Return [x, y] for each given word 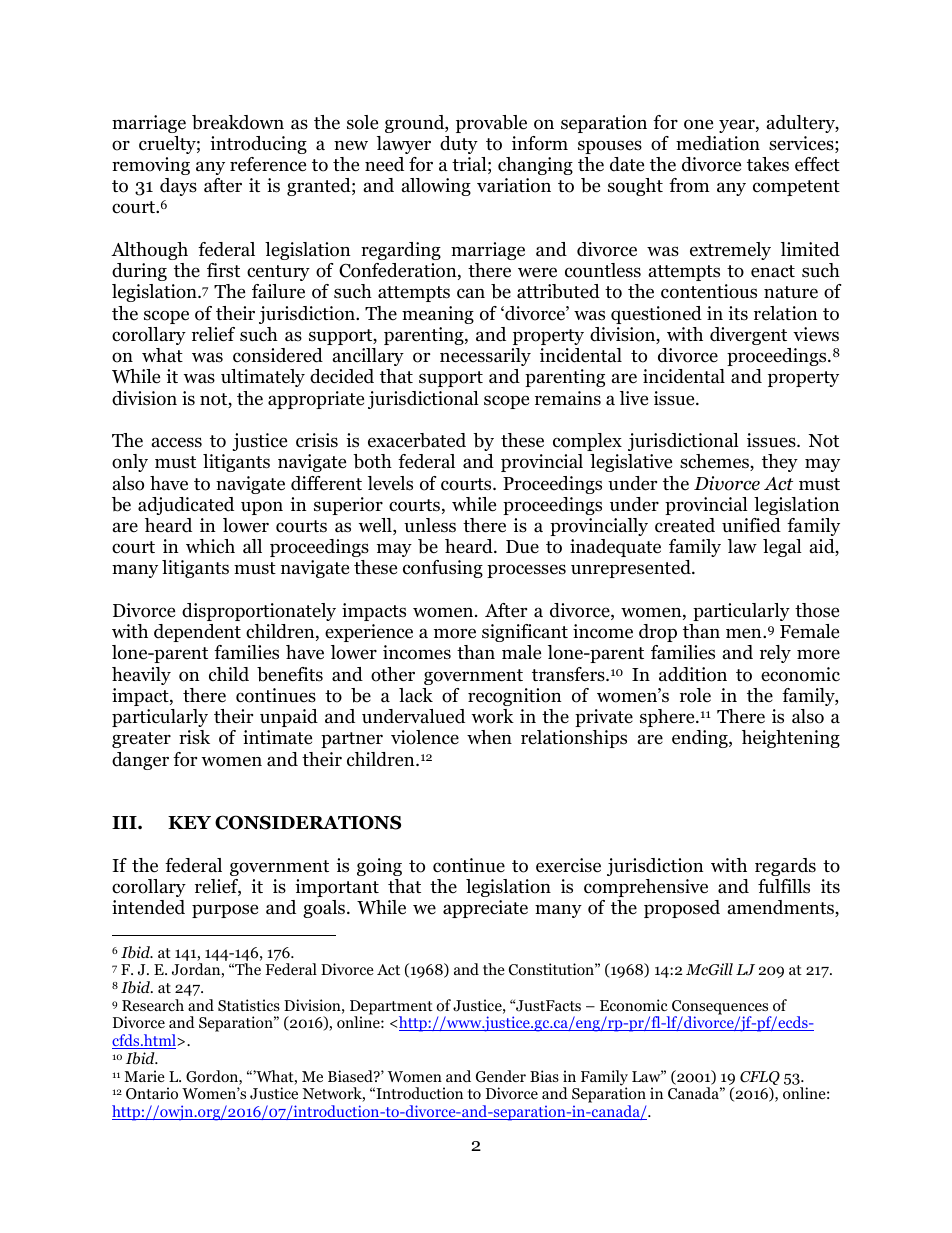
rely [775, 654]
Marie [144, 1076]
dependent [197, 633]
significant [525, 633]
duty [459, 145]
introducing [258, 145]
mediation [718, 143]
